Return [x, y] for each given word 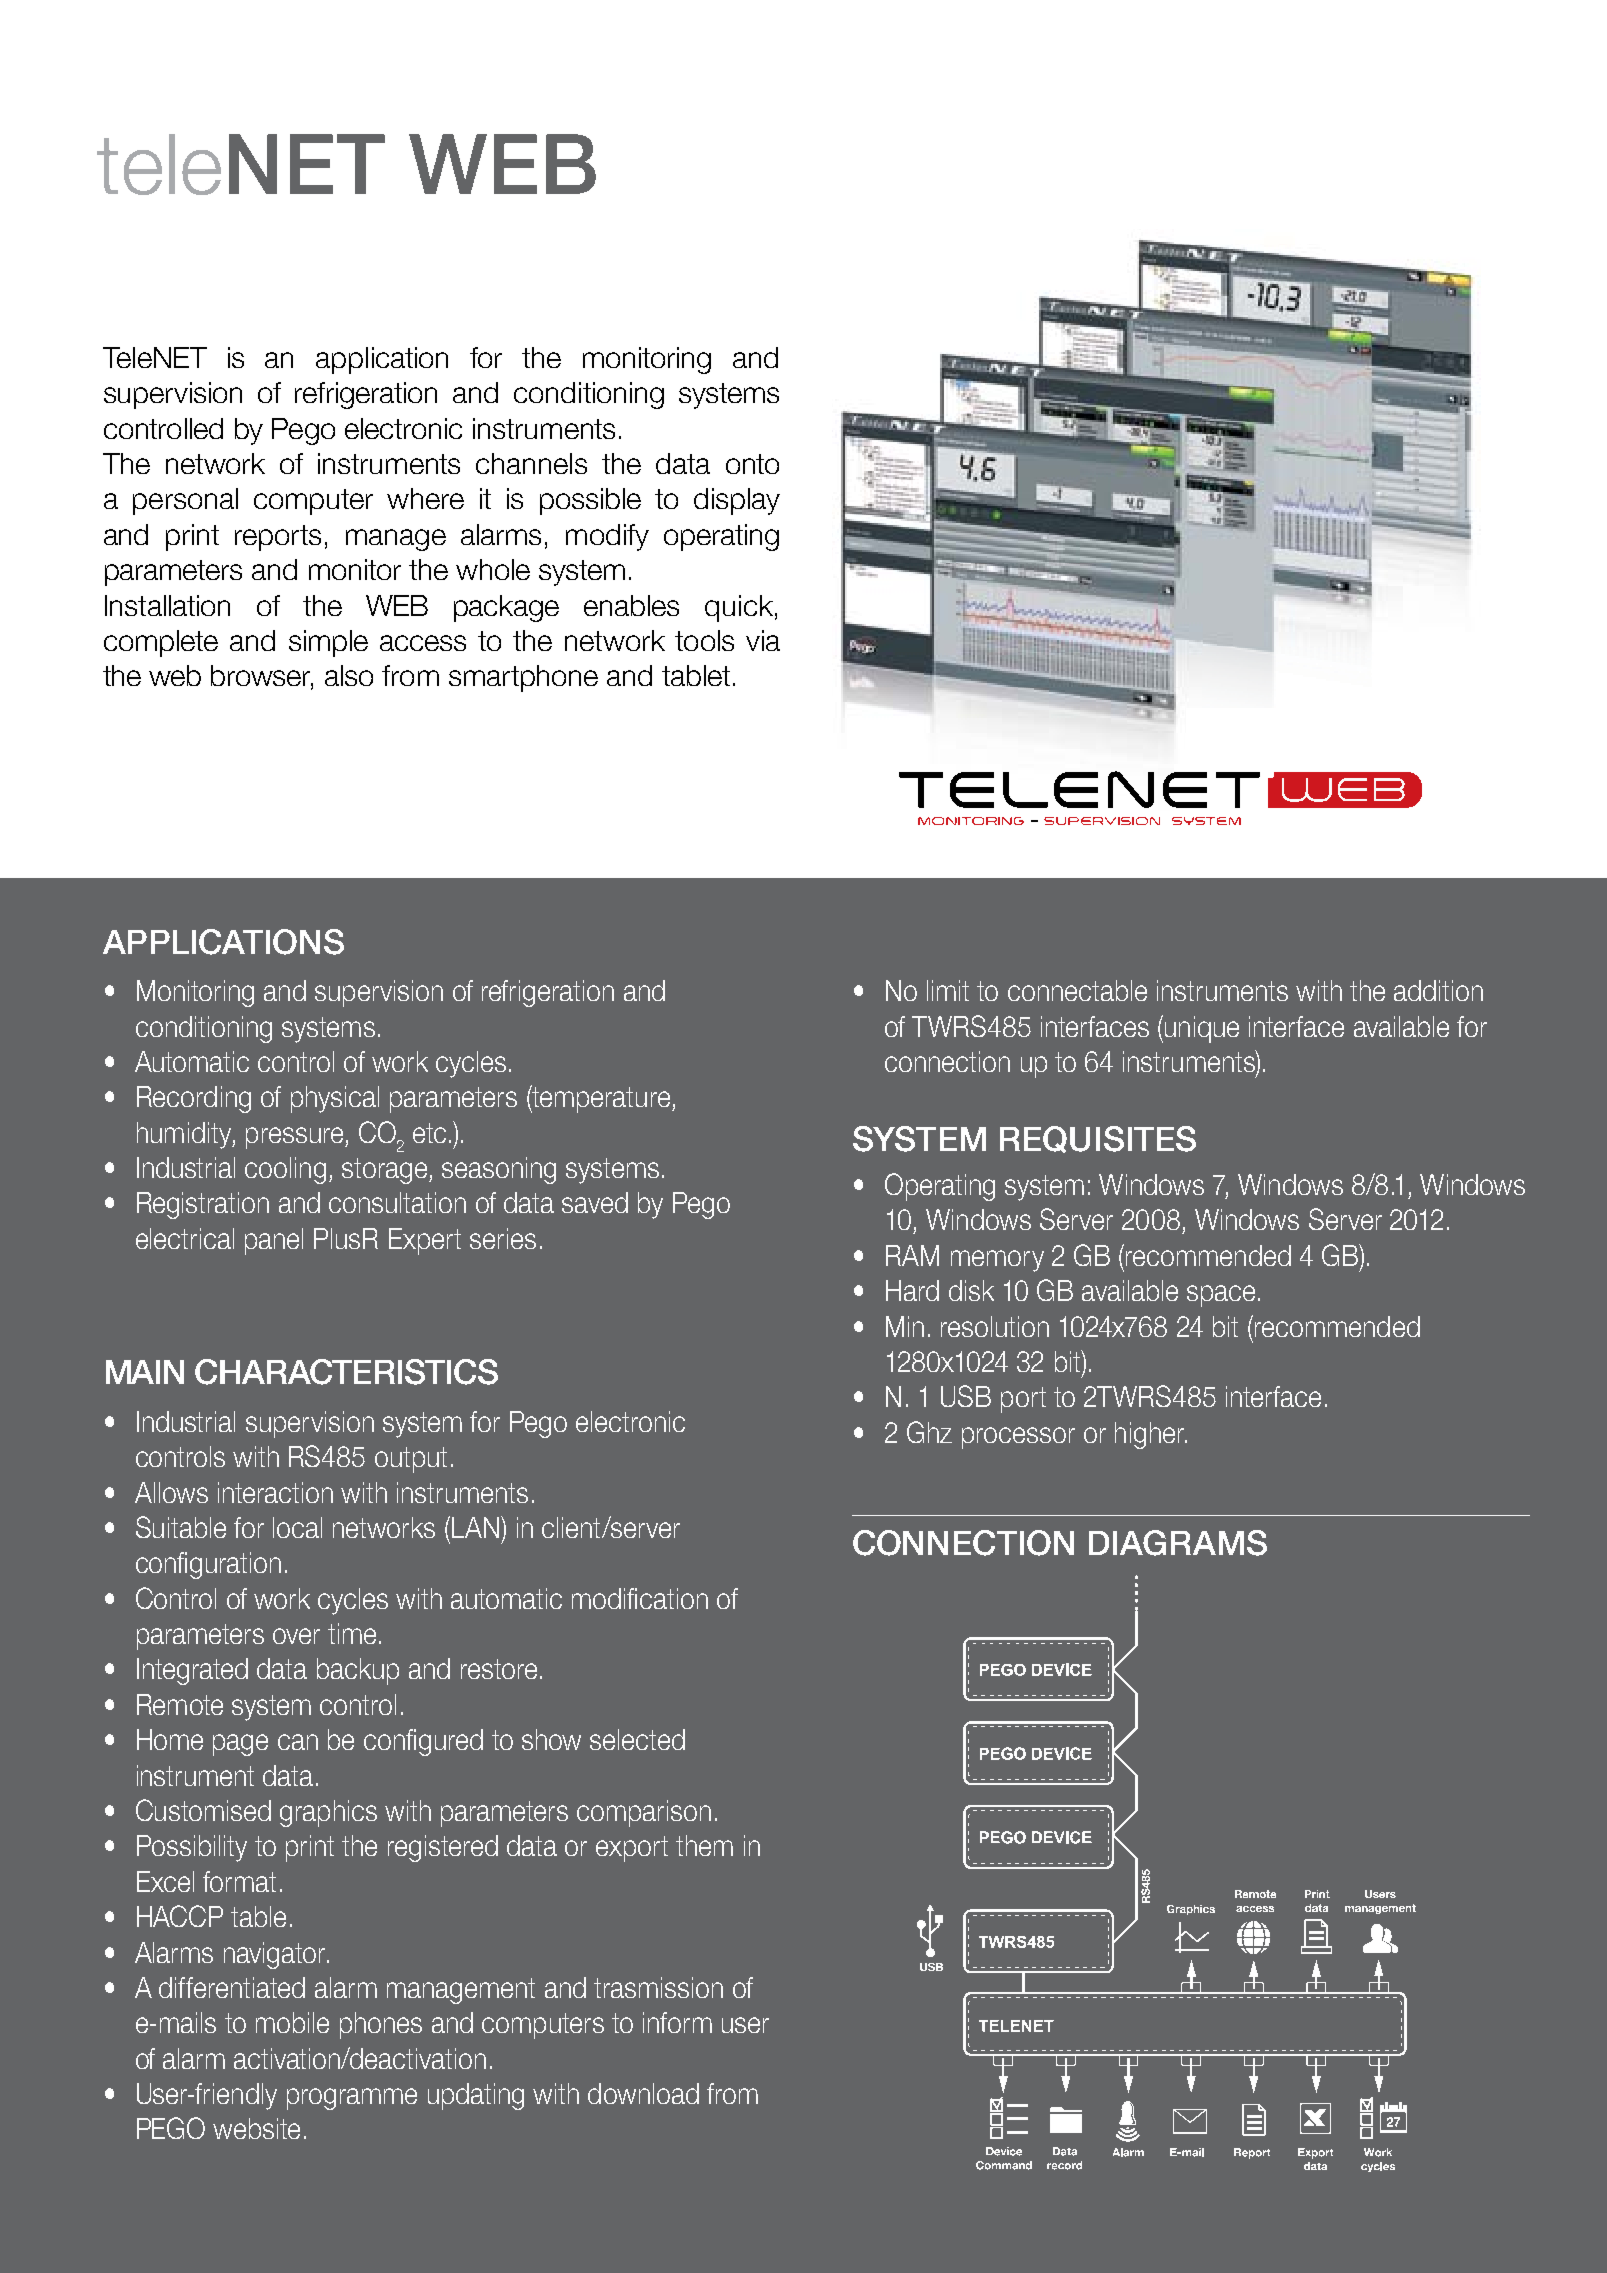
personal [185, 501]
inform [677, 2022]
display [737, 501]
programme [352, 2099]
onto [752, 464]
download [643, 2093]
